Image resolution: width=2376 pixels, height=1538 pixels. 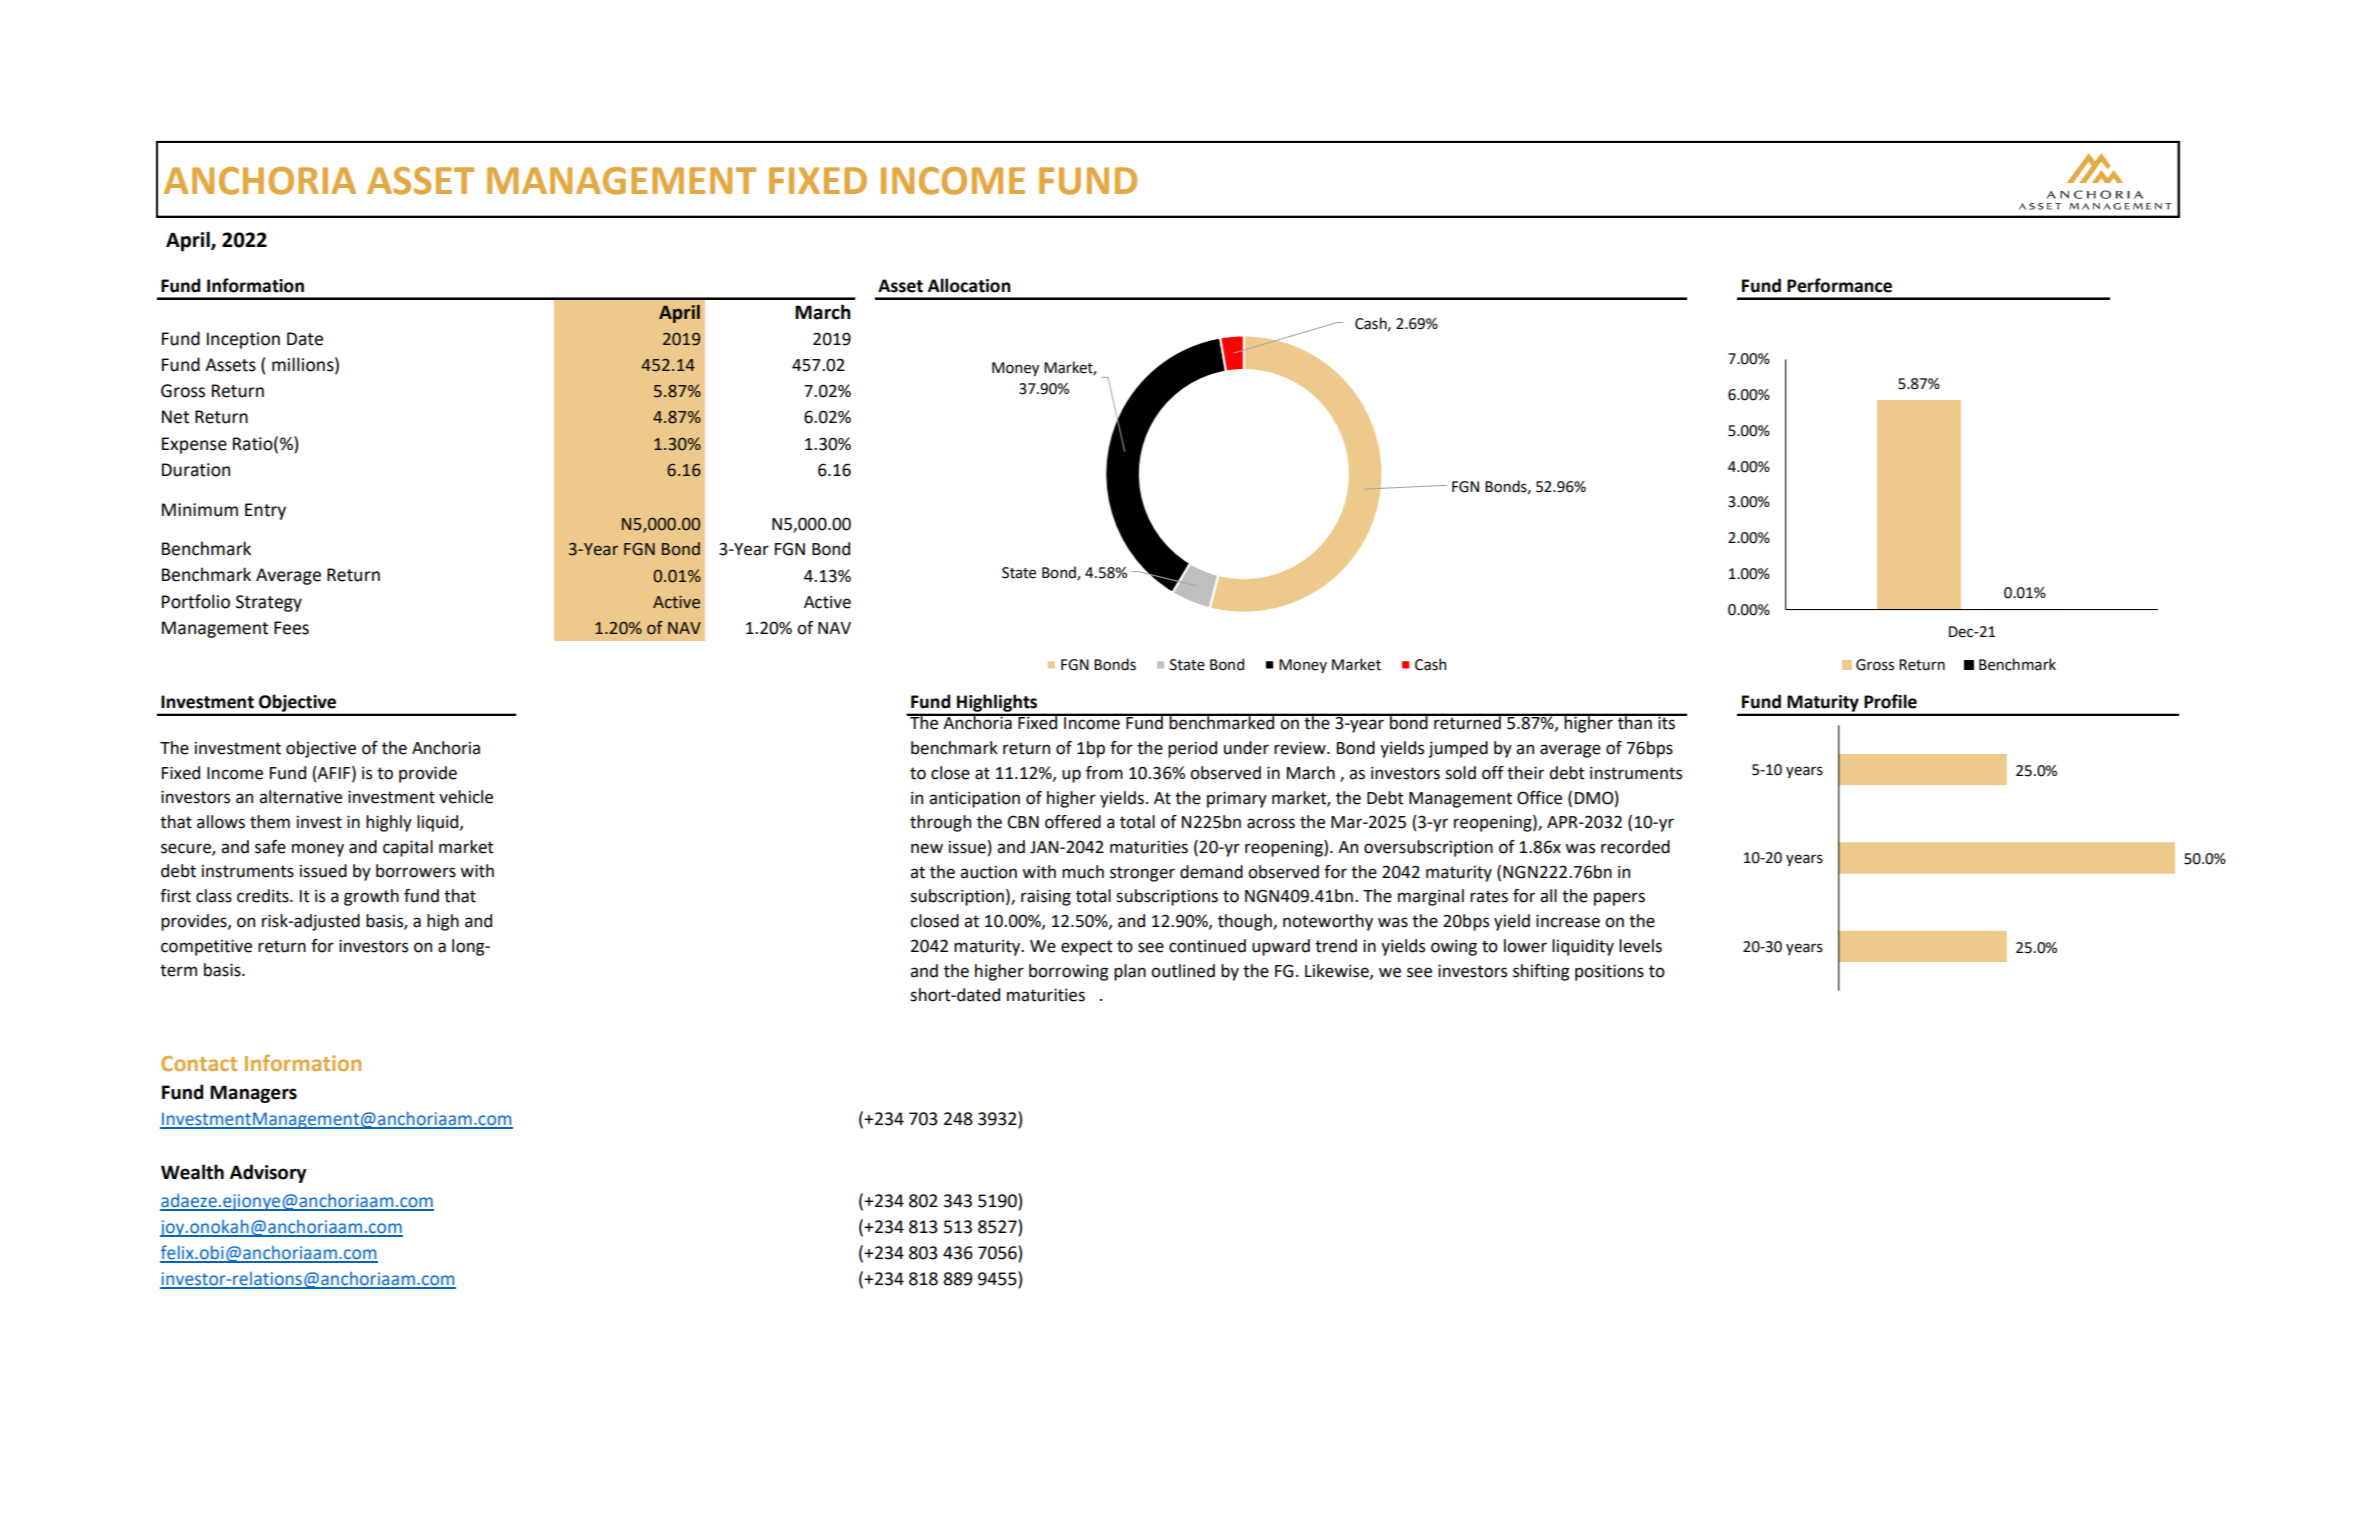 I want to click on plan, so click(x=1130, y=972).
